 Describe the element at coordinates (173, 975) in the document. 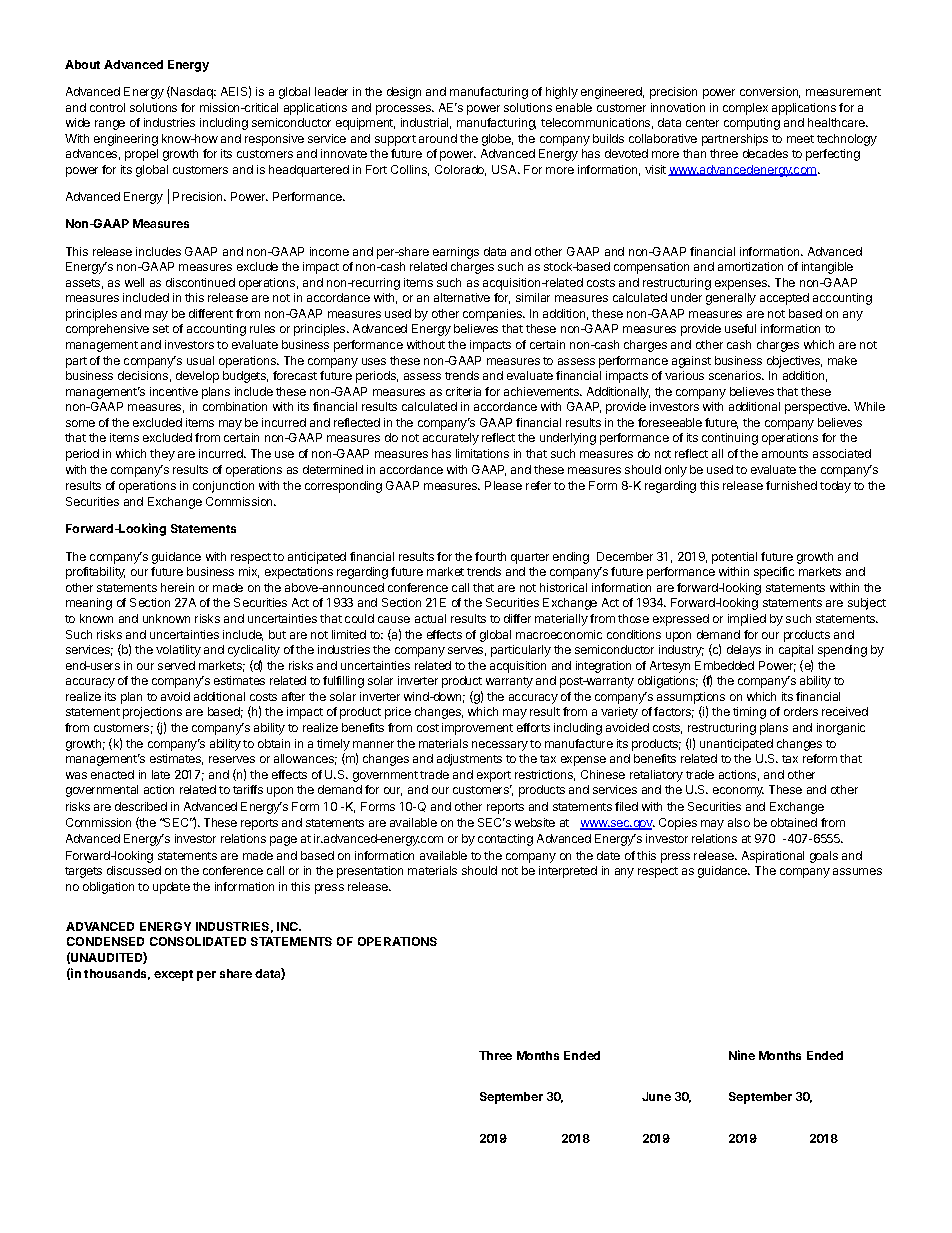

I see `except` at that location.
